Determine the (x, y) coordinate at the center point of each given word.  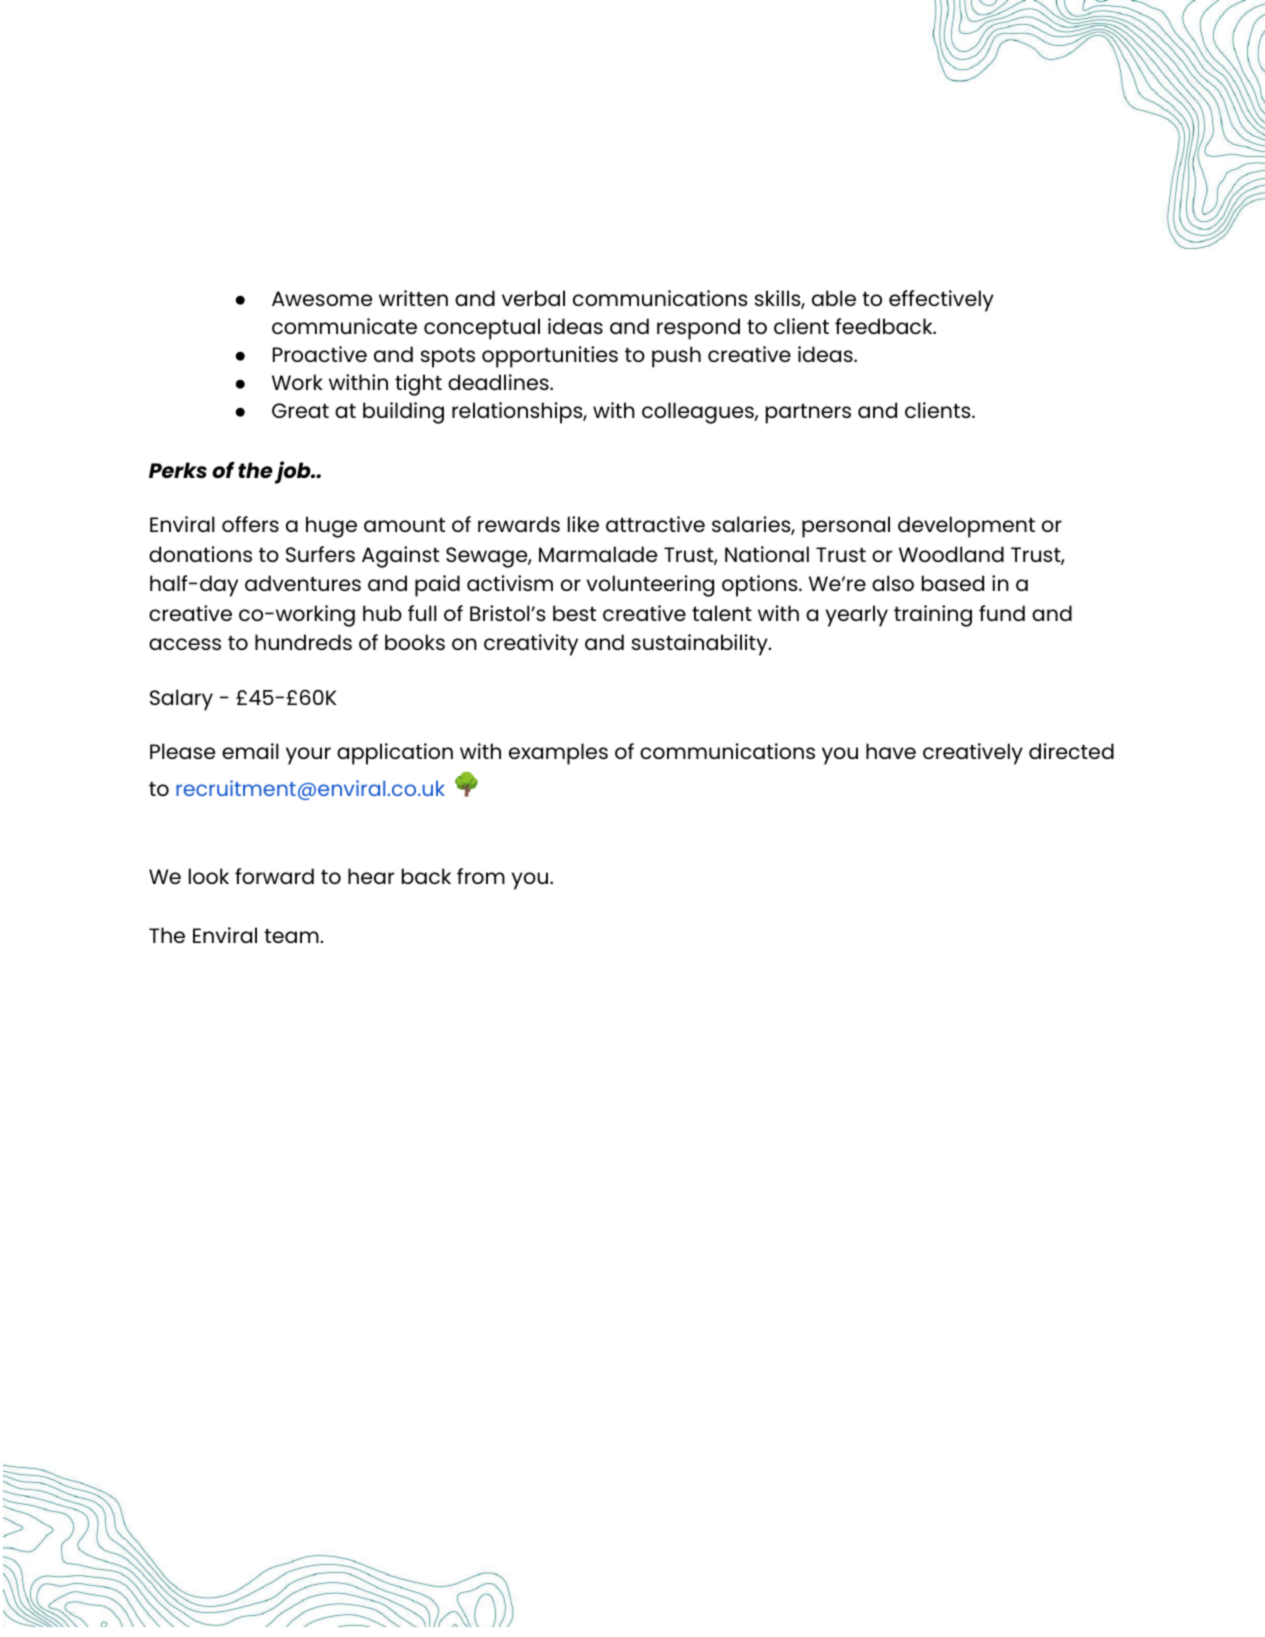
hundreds (303, 642)
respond (698, 329)
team (292, 936)
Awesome (322, 298)
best (574, 613)
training (933, 616)
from (481, 876)
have (891, 751)
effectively (941, 301)
